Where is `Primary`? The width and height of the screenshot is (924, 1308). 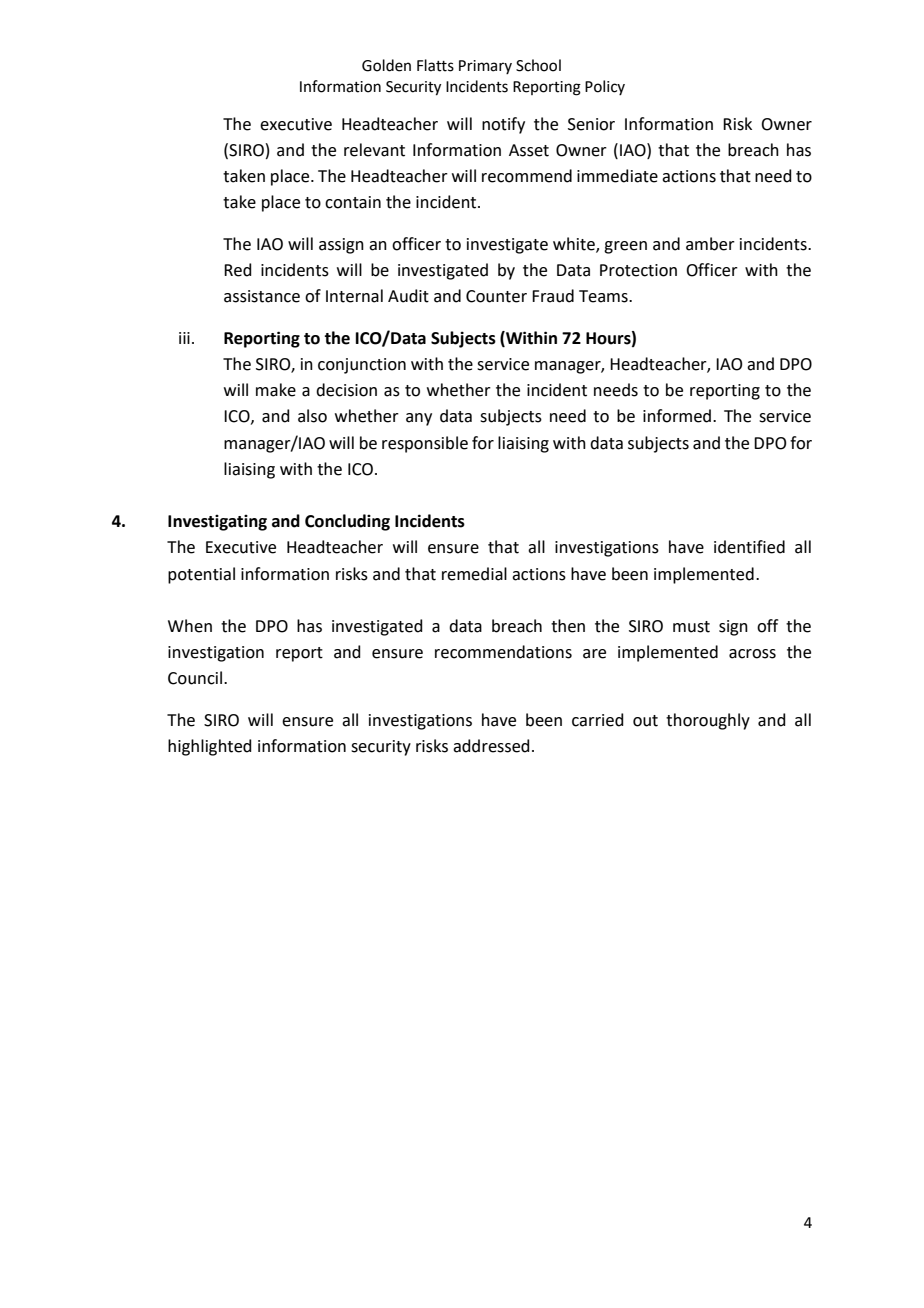 Primary is located at coordinates (485, 67).
